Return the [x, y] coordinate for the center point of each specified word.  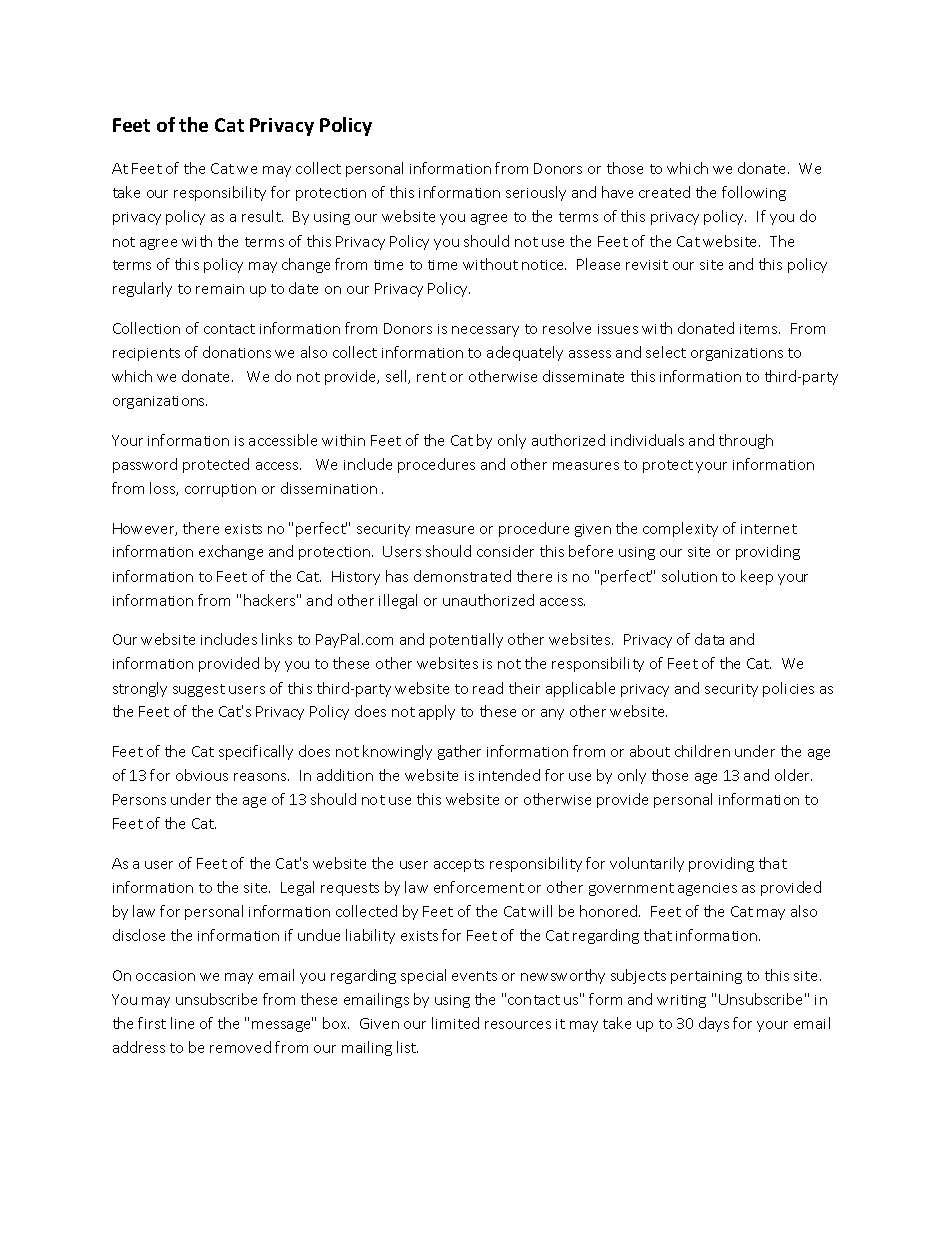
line [182, 1023]
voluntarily [647, 864]
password [145, 465]
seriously [536, 193]
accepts [459, 865]
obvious [202, 775]
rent [431, 377]
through [746, 441]
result [262, 216]
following [754, 193]
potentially [466, 640]
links [277, 639]
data [709, 639]
